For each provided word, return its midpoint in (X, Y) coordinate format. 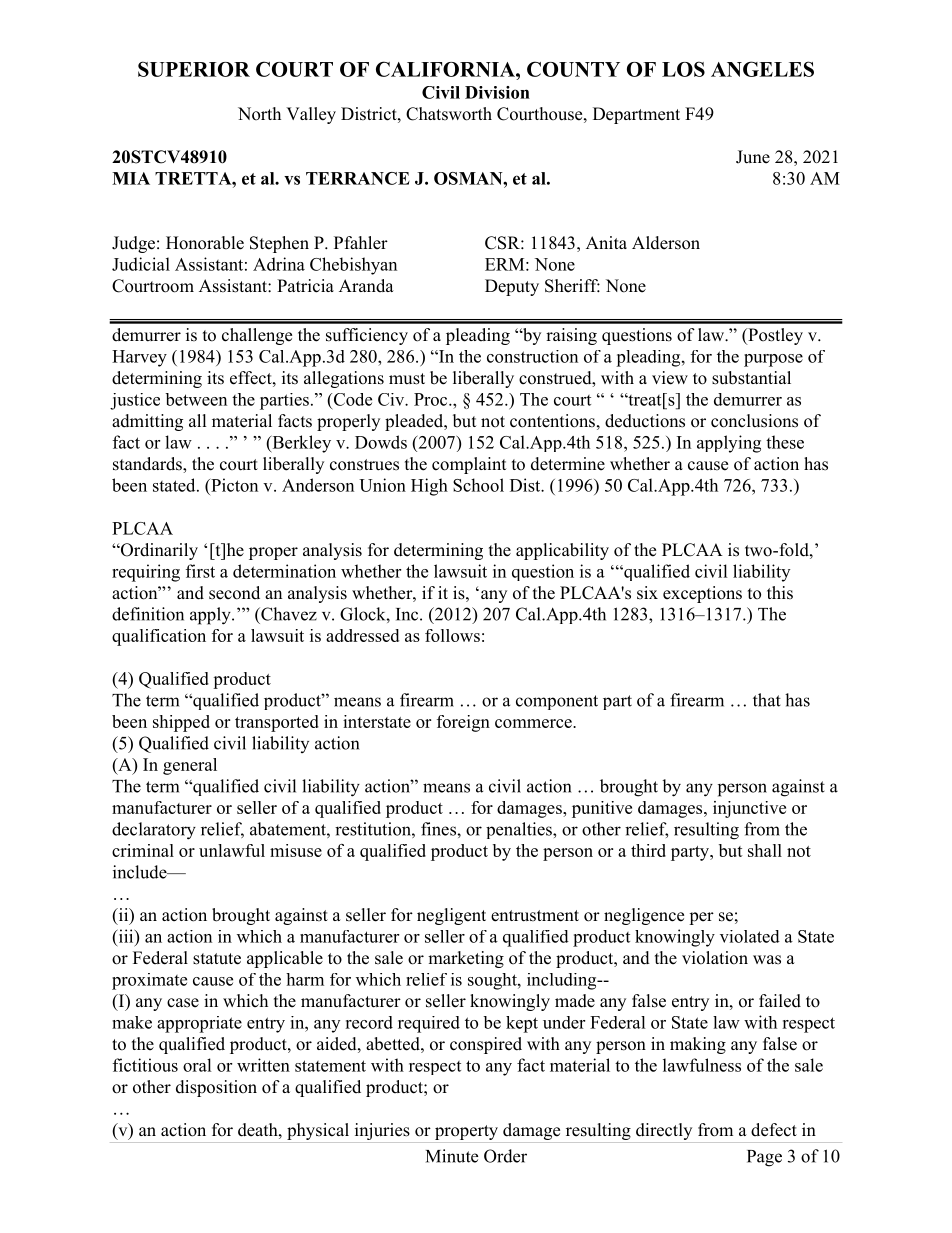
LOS (683, 69)
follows (452, 635)
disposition (216, 1088)
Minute (452, 1156)
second (234, 593)
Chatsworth (449, 114)
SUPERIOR (194, 69)
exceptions (702, 594)
